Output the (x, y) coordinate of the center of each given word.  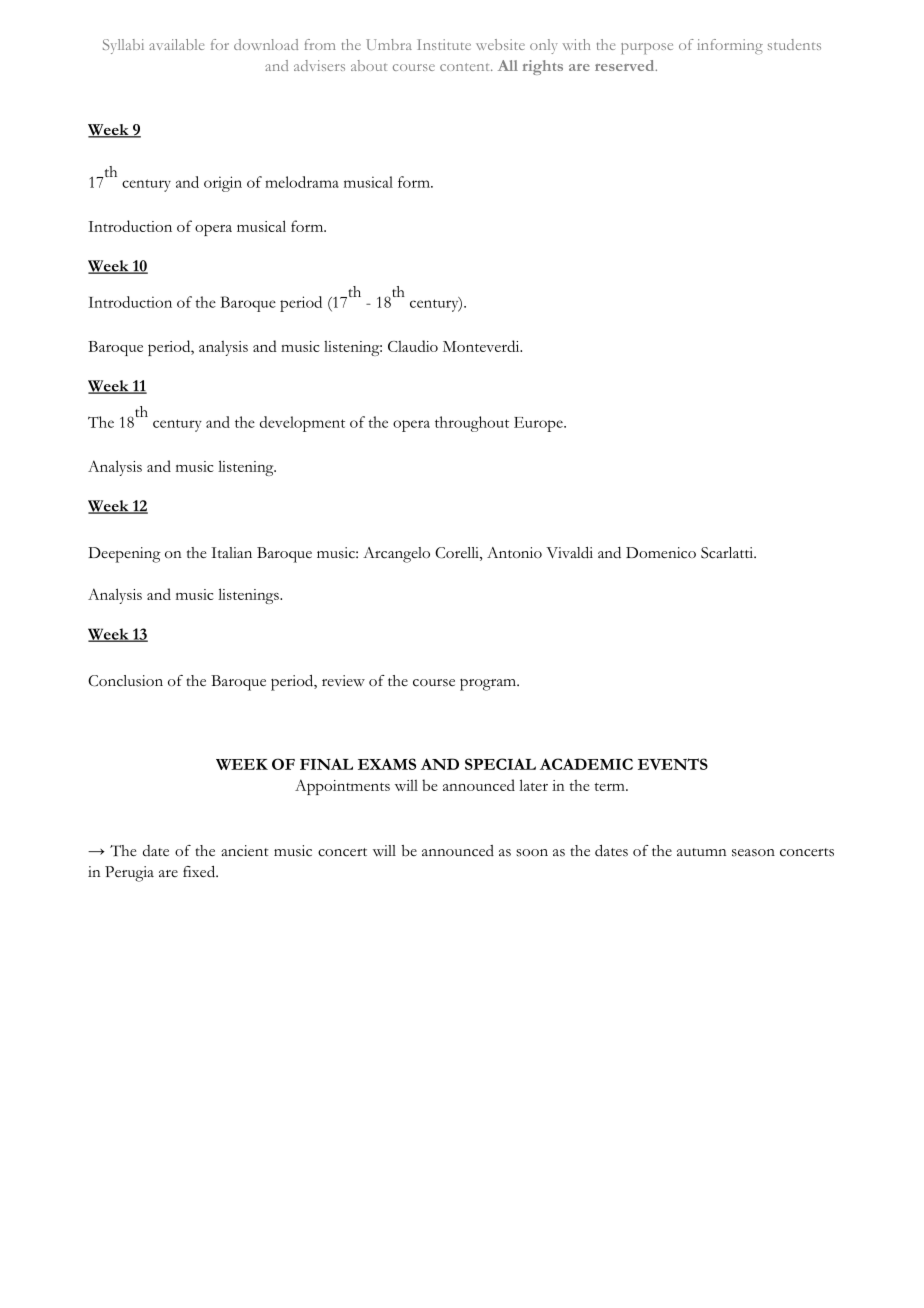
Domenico (661, 553)
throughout (472, 424)
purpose (647, 48)
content (466, 67)
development (302, 424)
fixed (200, 872)
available (176, 44)
